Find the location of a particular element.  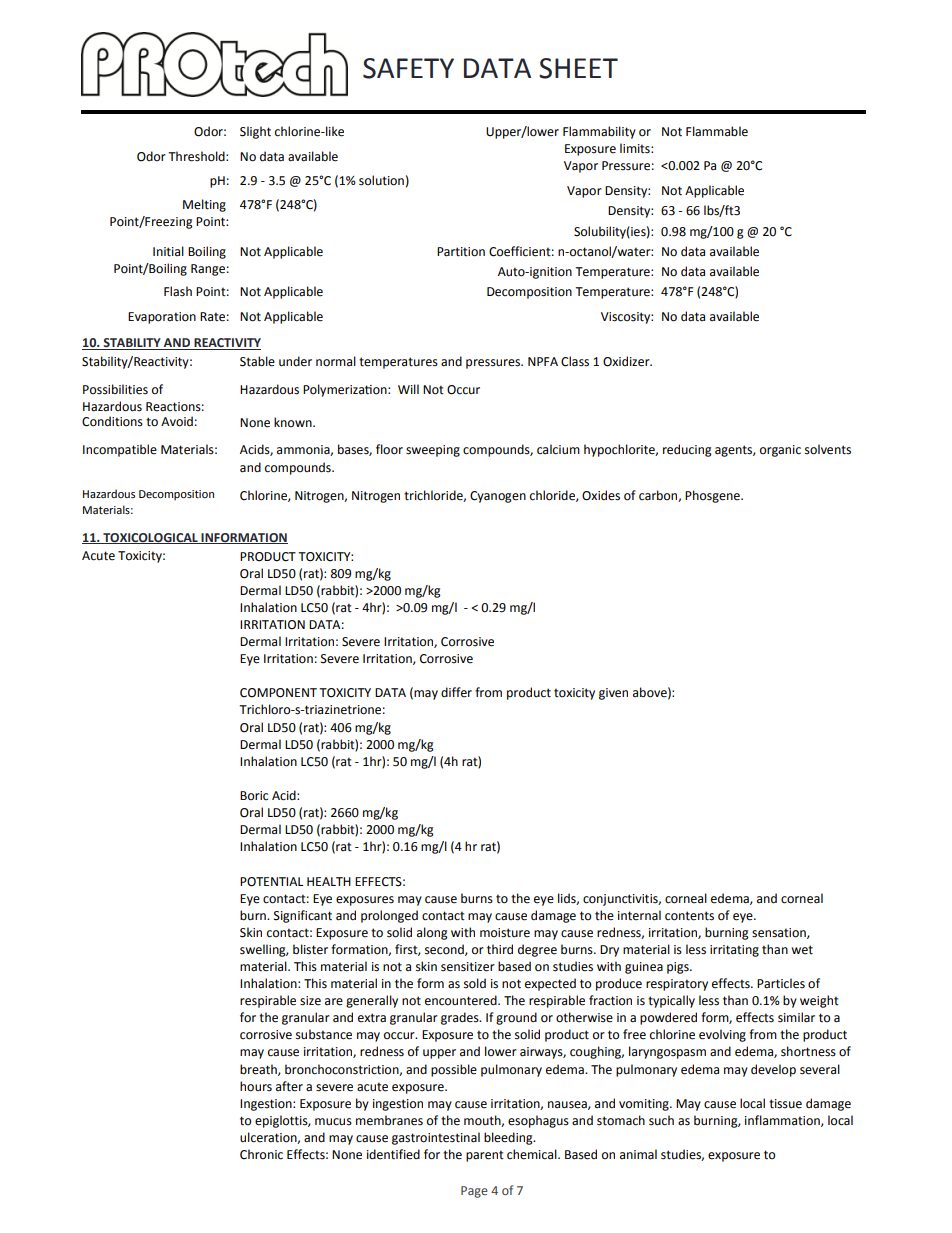

Slight is located at coordinates (255, 132).
